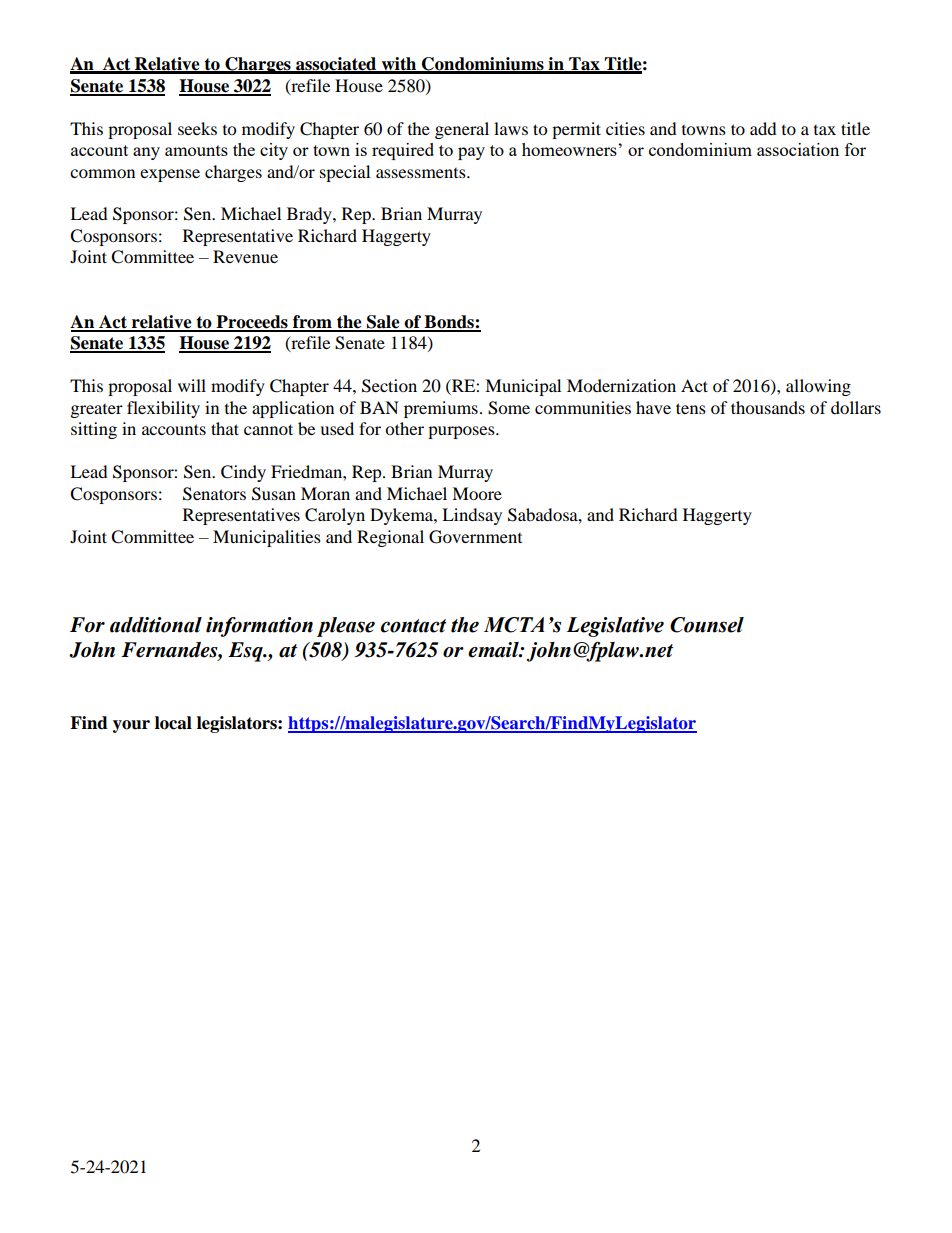  What do you see at coordinates (798, 149) in the screenshot?
I see `association` at bounding box center [798, 149].
